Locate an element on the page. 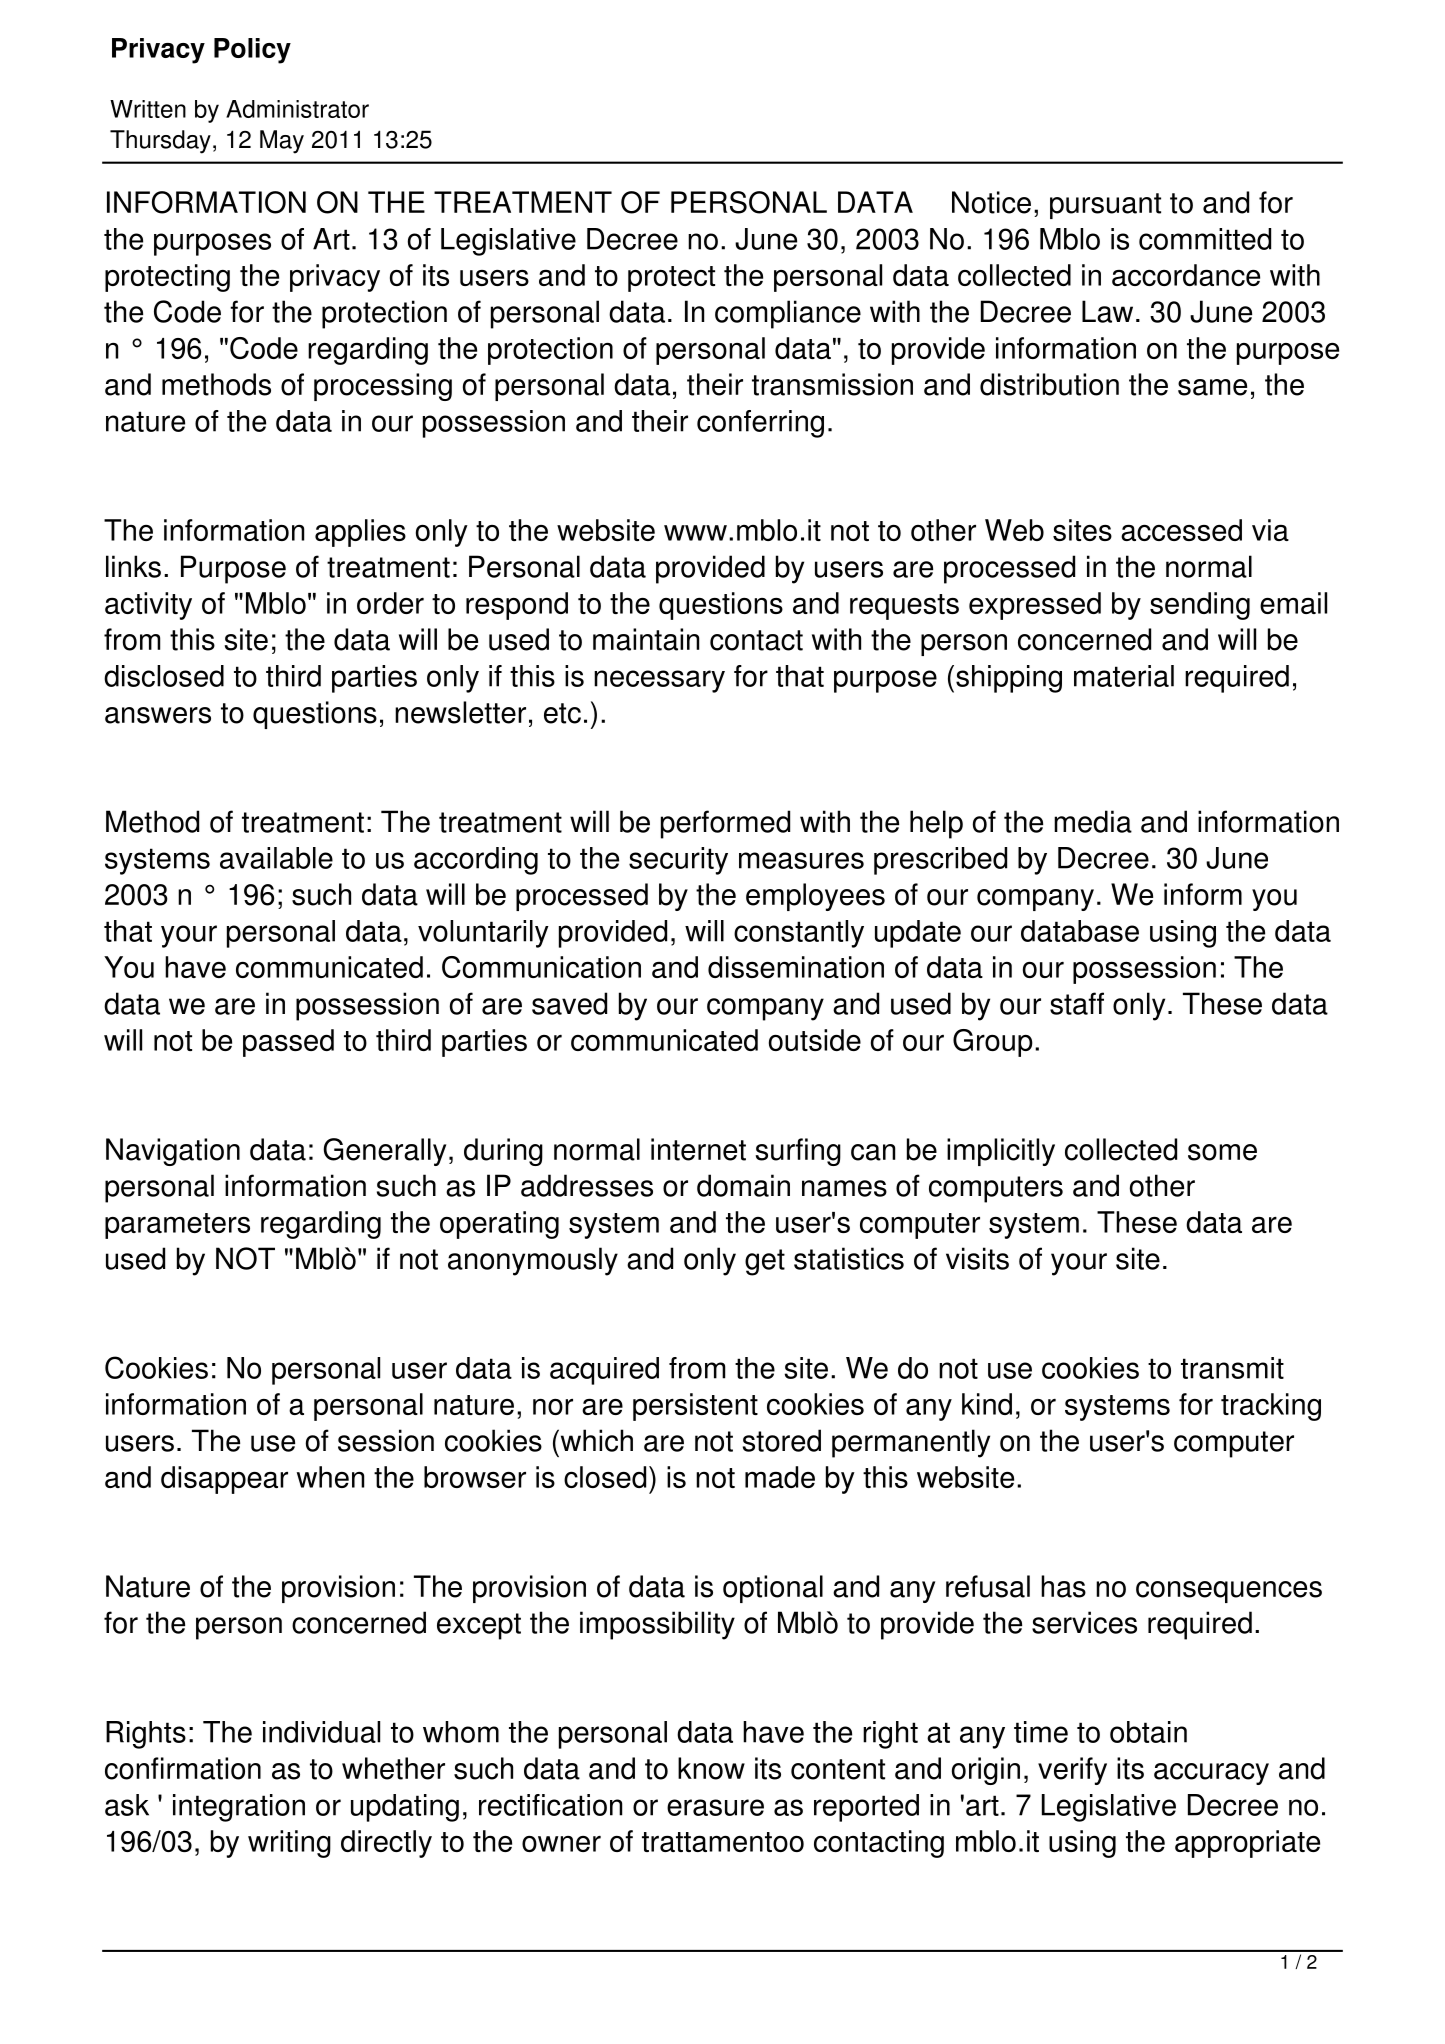  integration is located at coordinates (239, 1808).
